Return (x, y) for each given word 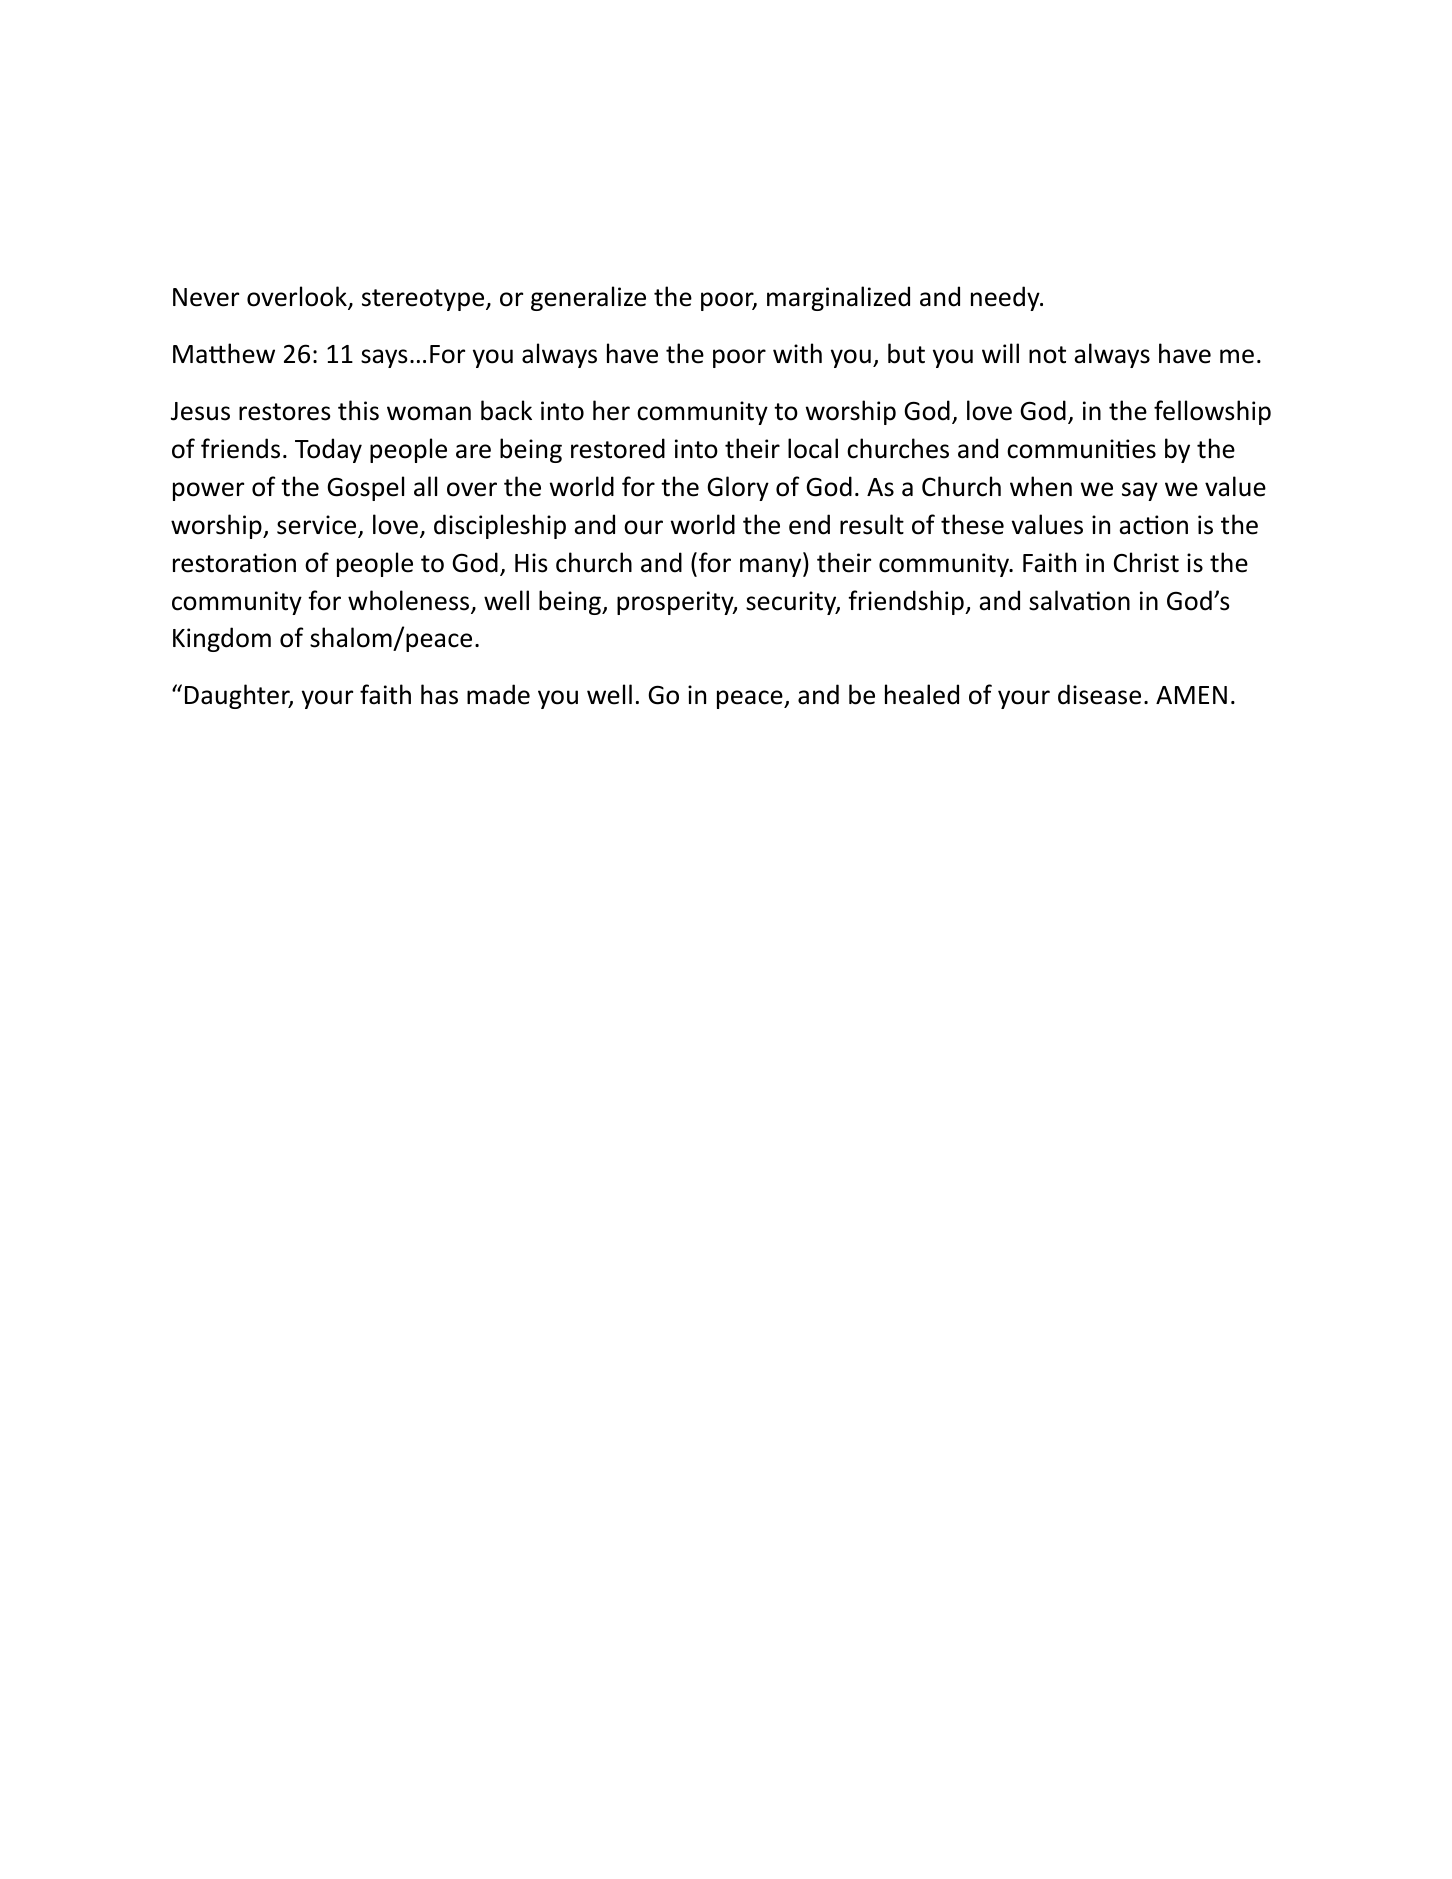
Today (328, 450)
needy (1006, 298)
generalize (588, 298)
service (318, 526)
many (772, 567)
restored (618, 448)
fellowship (1212, 412)
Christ (1146, 562)
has (439, 694)
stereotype (424, 300)
